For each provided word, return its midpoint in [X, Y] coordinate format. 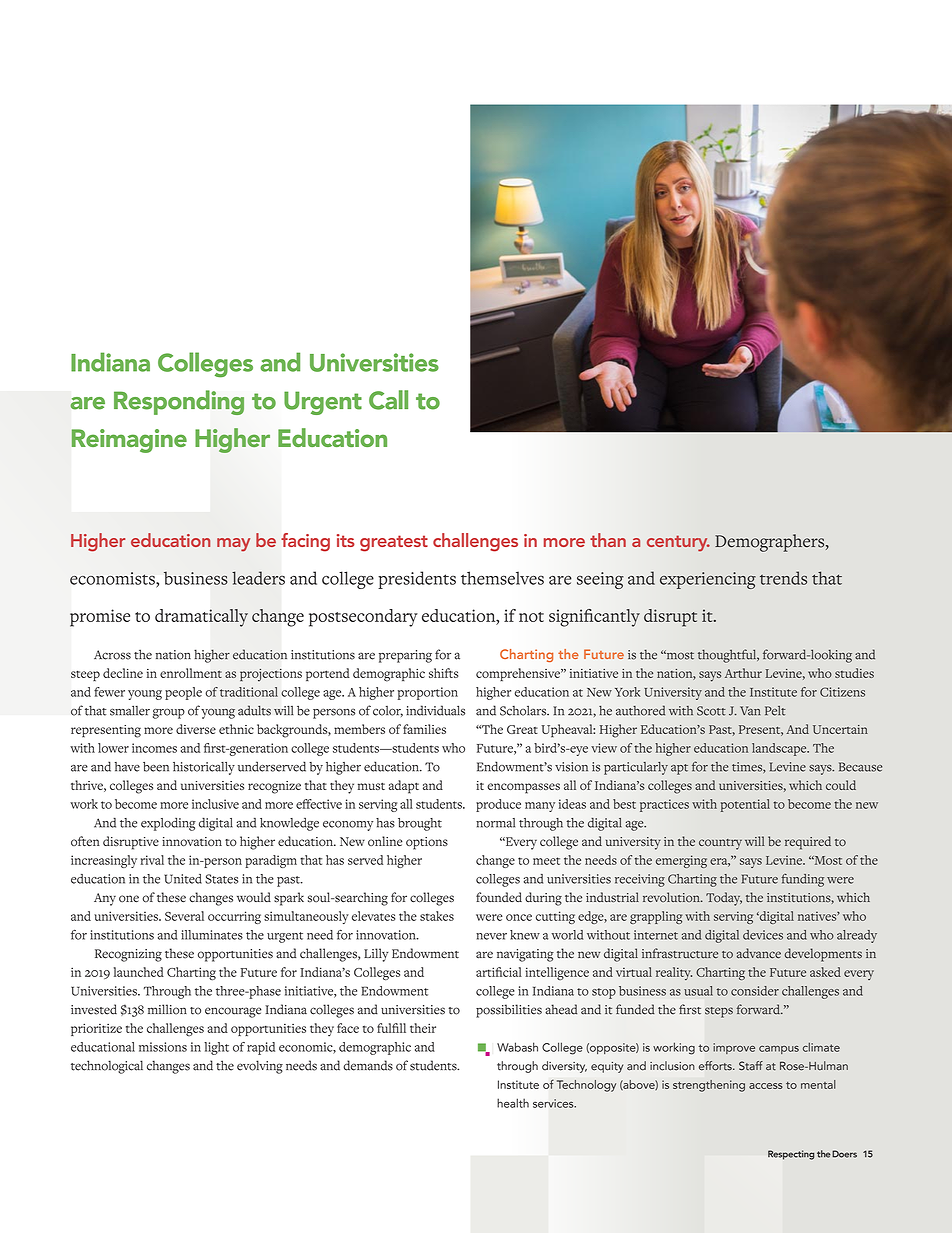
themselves [502, 578]
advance [759, 953]
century [678, 543]
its [346, 540]
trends [783, 578]
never [491, 936]
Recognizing [128, 955]
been [156, 767]
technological [107, 1067]
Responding [179, 402]
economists [113, 578]
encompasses [523, 788]
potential [745, 805]
